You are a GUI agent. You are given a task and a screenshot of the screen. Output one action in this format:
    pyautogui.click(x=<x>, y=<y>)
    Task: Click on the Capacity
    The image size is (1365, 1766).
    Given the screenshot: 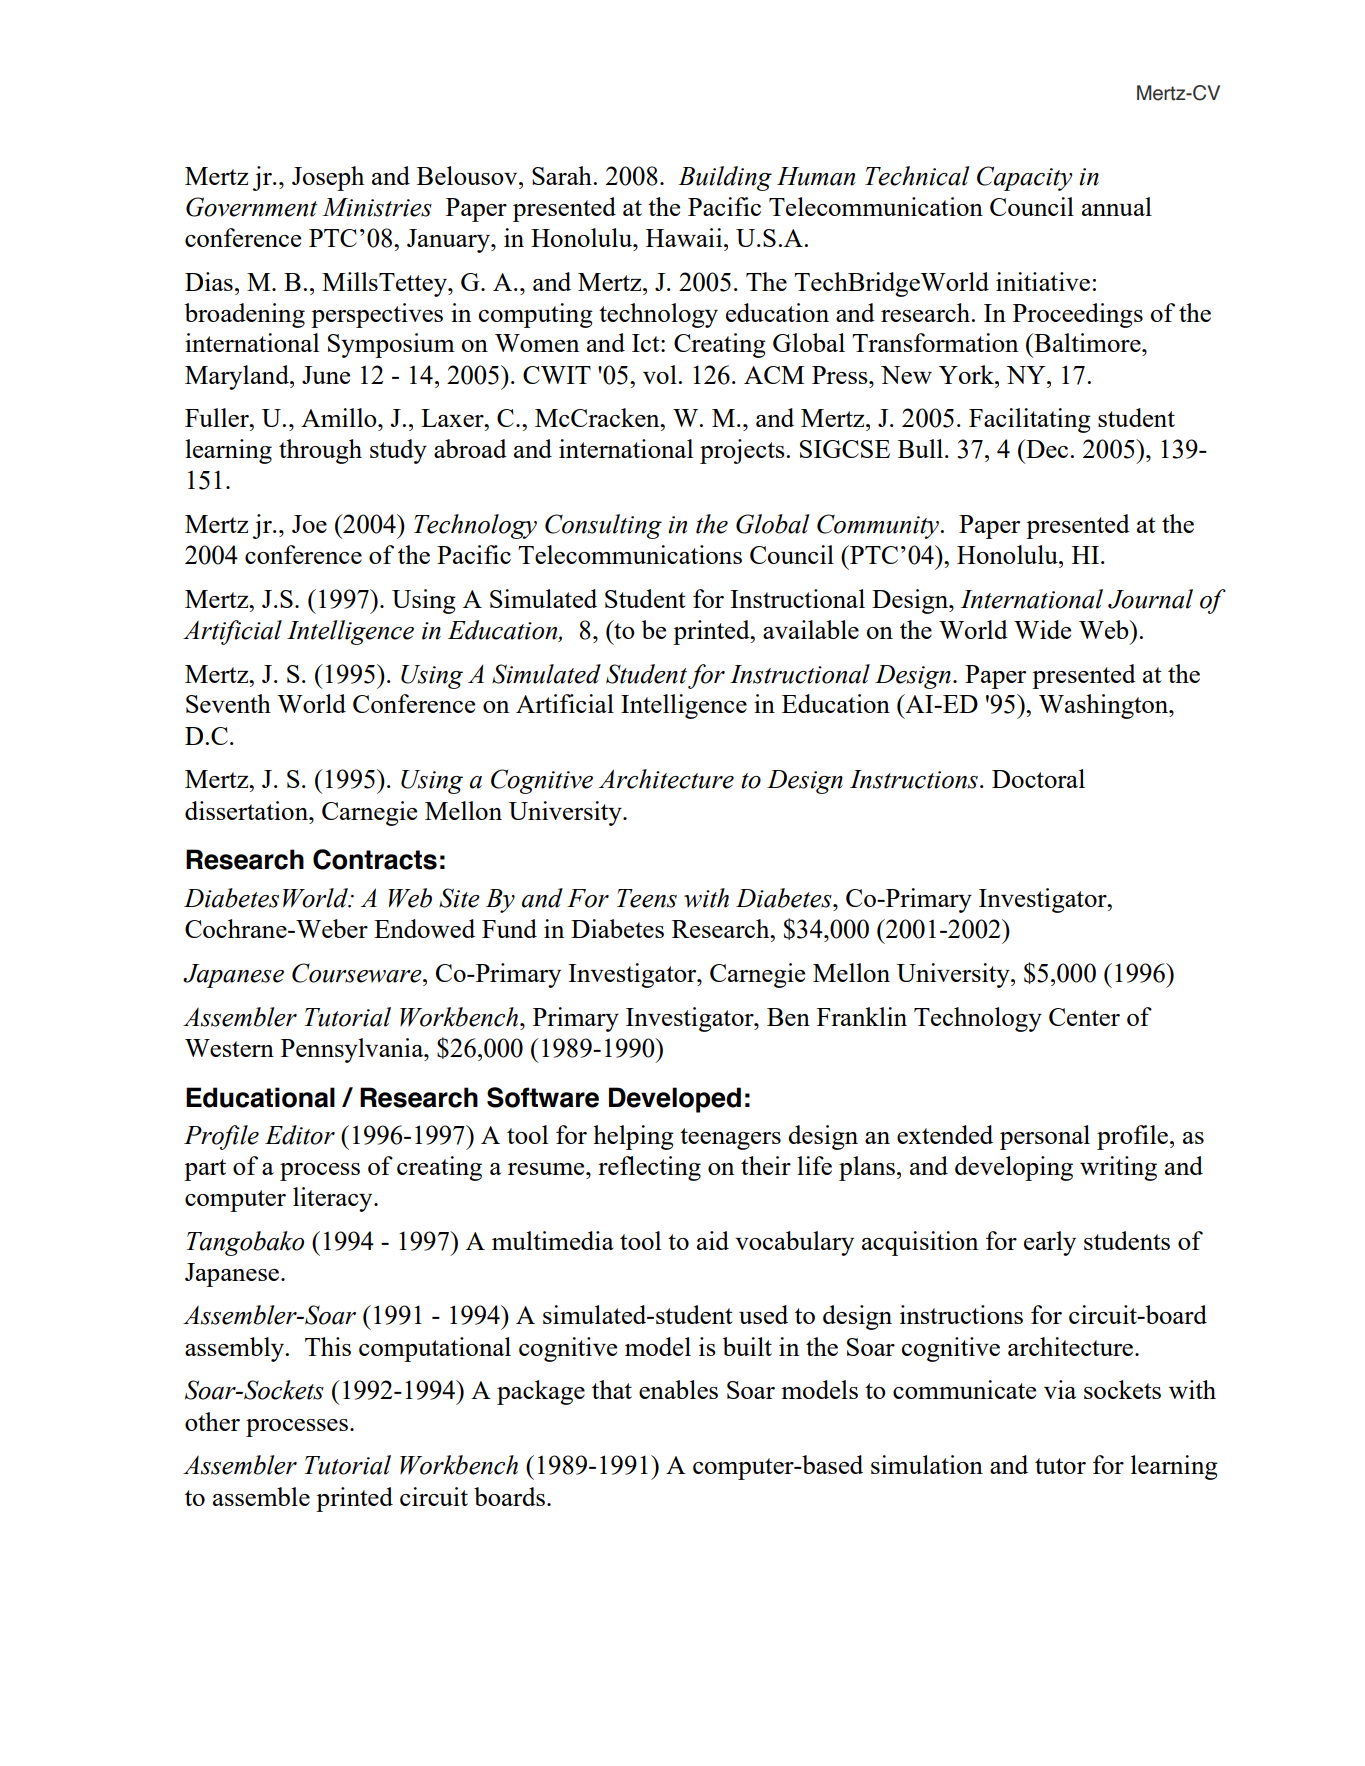 What is the action you would take?
    pyautogui.click(x=1024, y=178)
